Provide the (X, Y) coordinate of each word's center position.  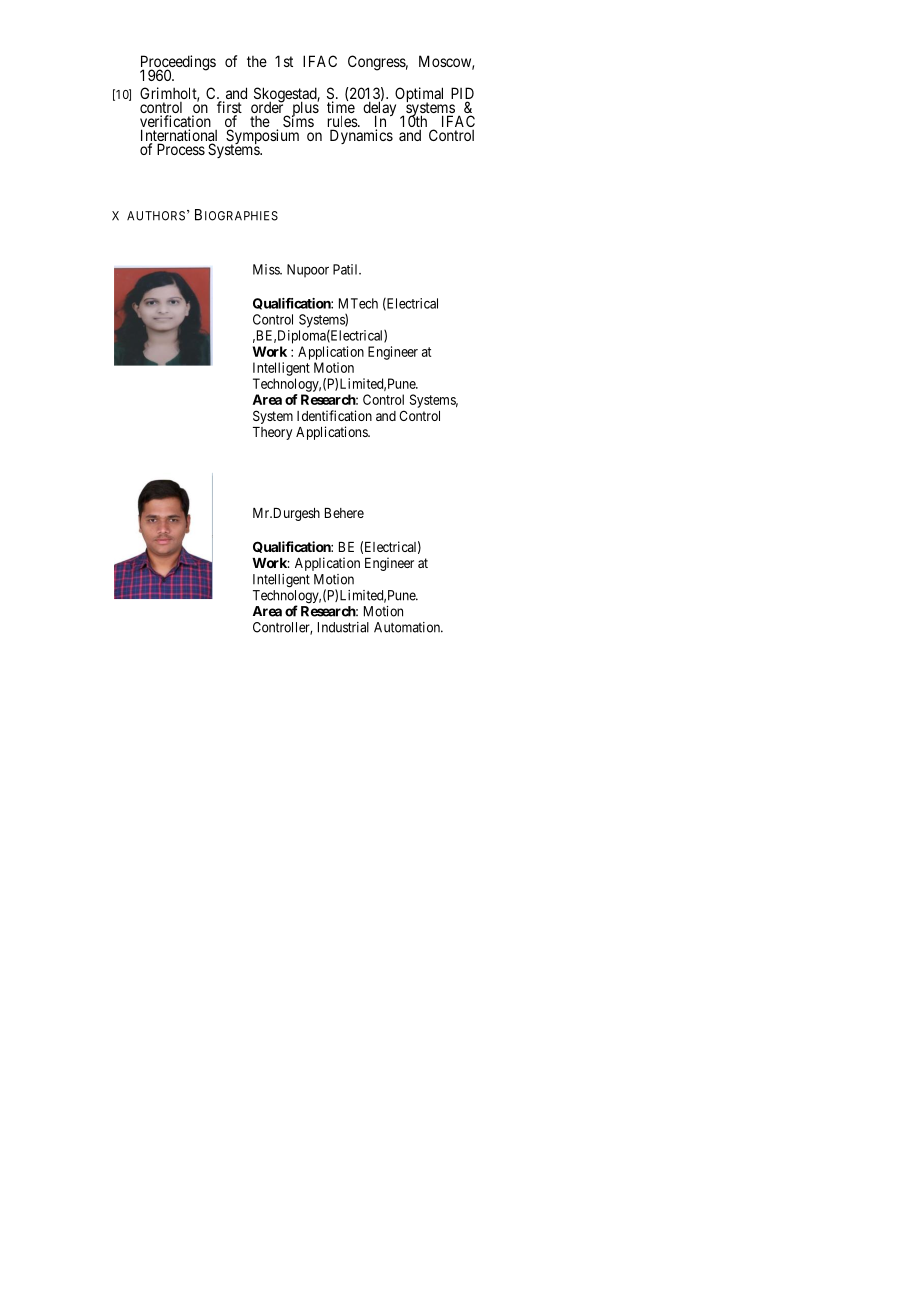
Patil (346, 269)
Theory (272, 433)
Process (181, 149)
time (341, 106)
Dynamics (361, 136)
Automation (408, 627)
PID (462, 93)
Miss (267, 269)
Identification (334, 415)
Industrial (343, 627)
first (229, 108)
